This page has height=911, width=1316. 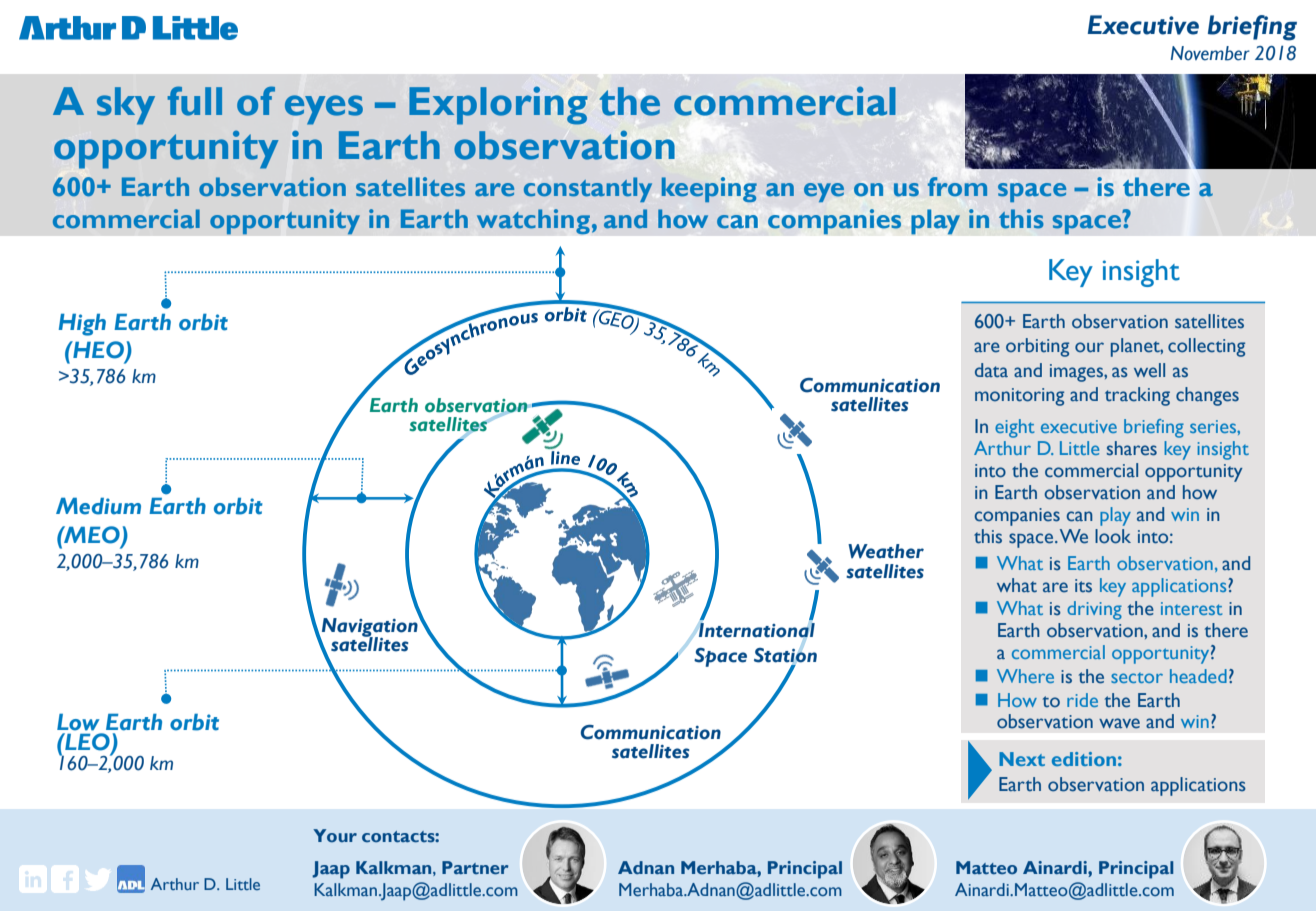 I want to click on Partner, so click(x=475, y=868).
